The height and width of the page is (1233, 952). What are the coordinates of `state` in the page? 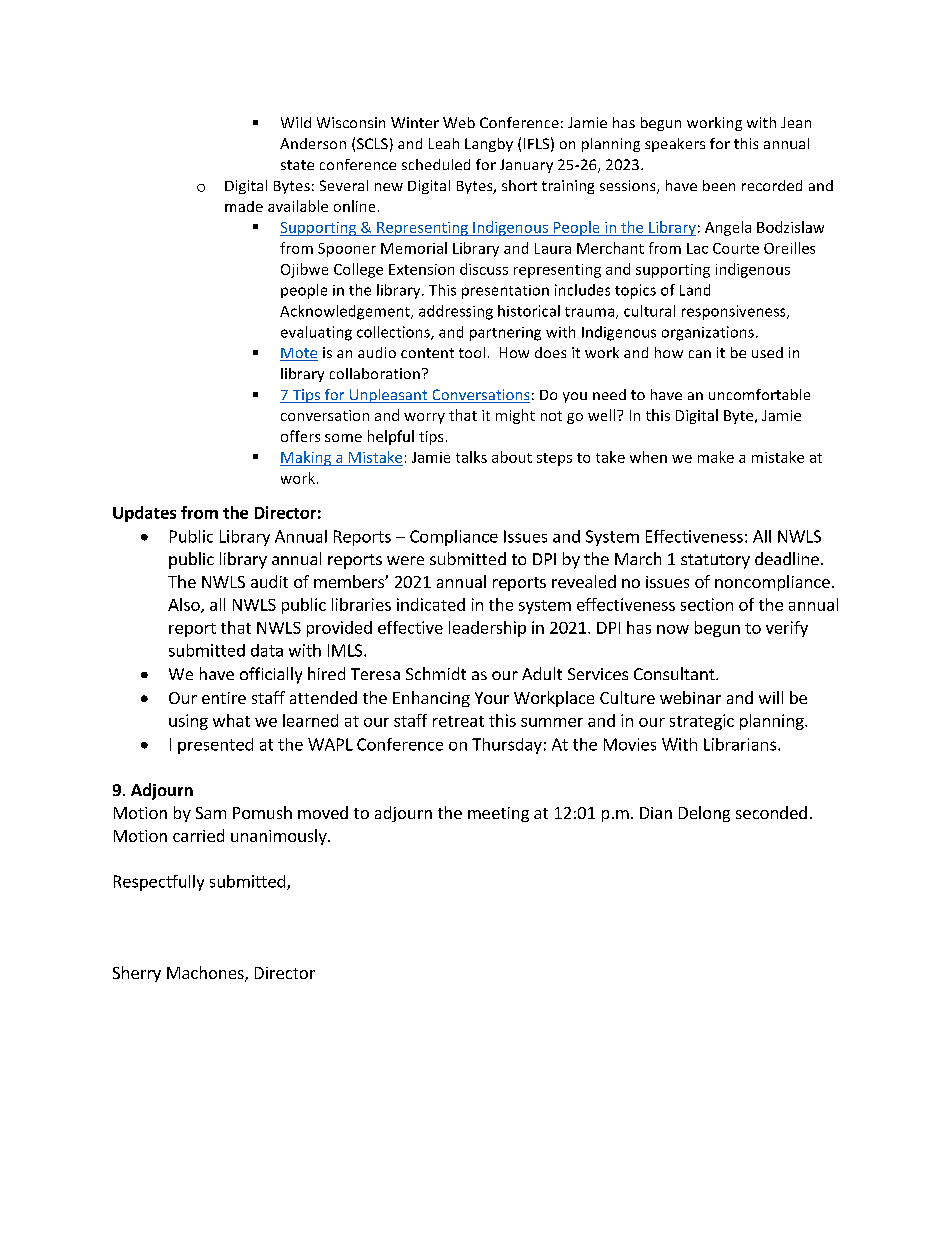 It's located at (297, 165).
